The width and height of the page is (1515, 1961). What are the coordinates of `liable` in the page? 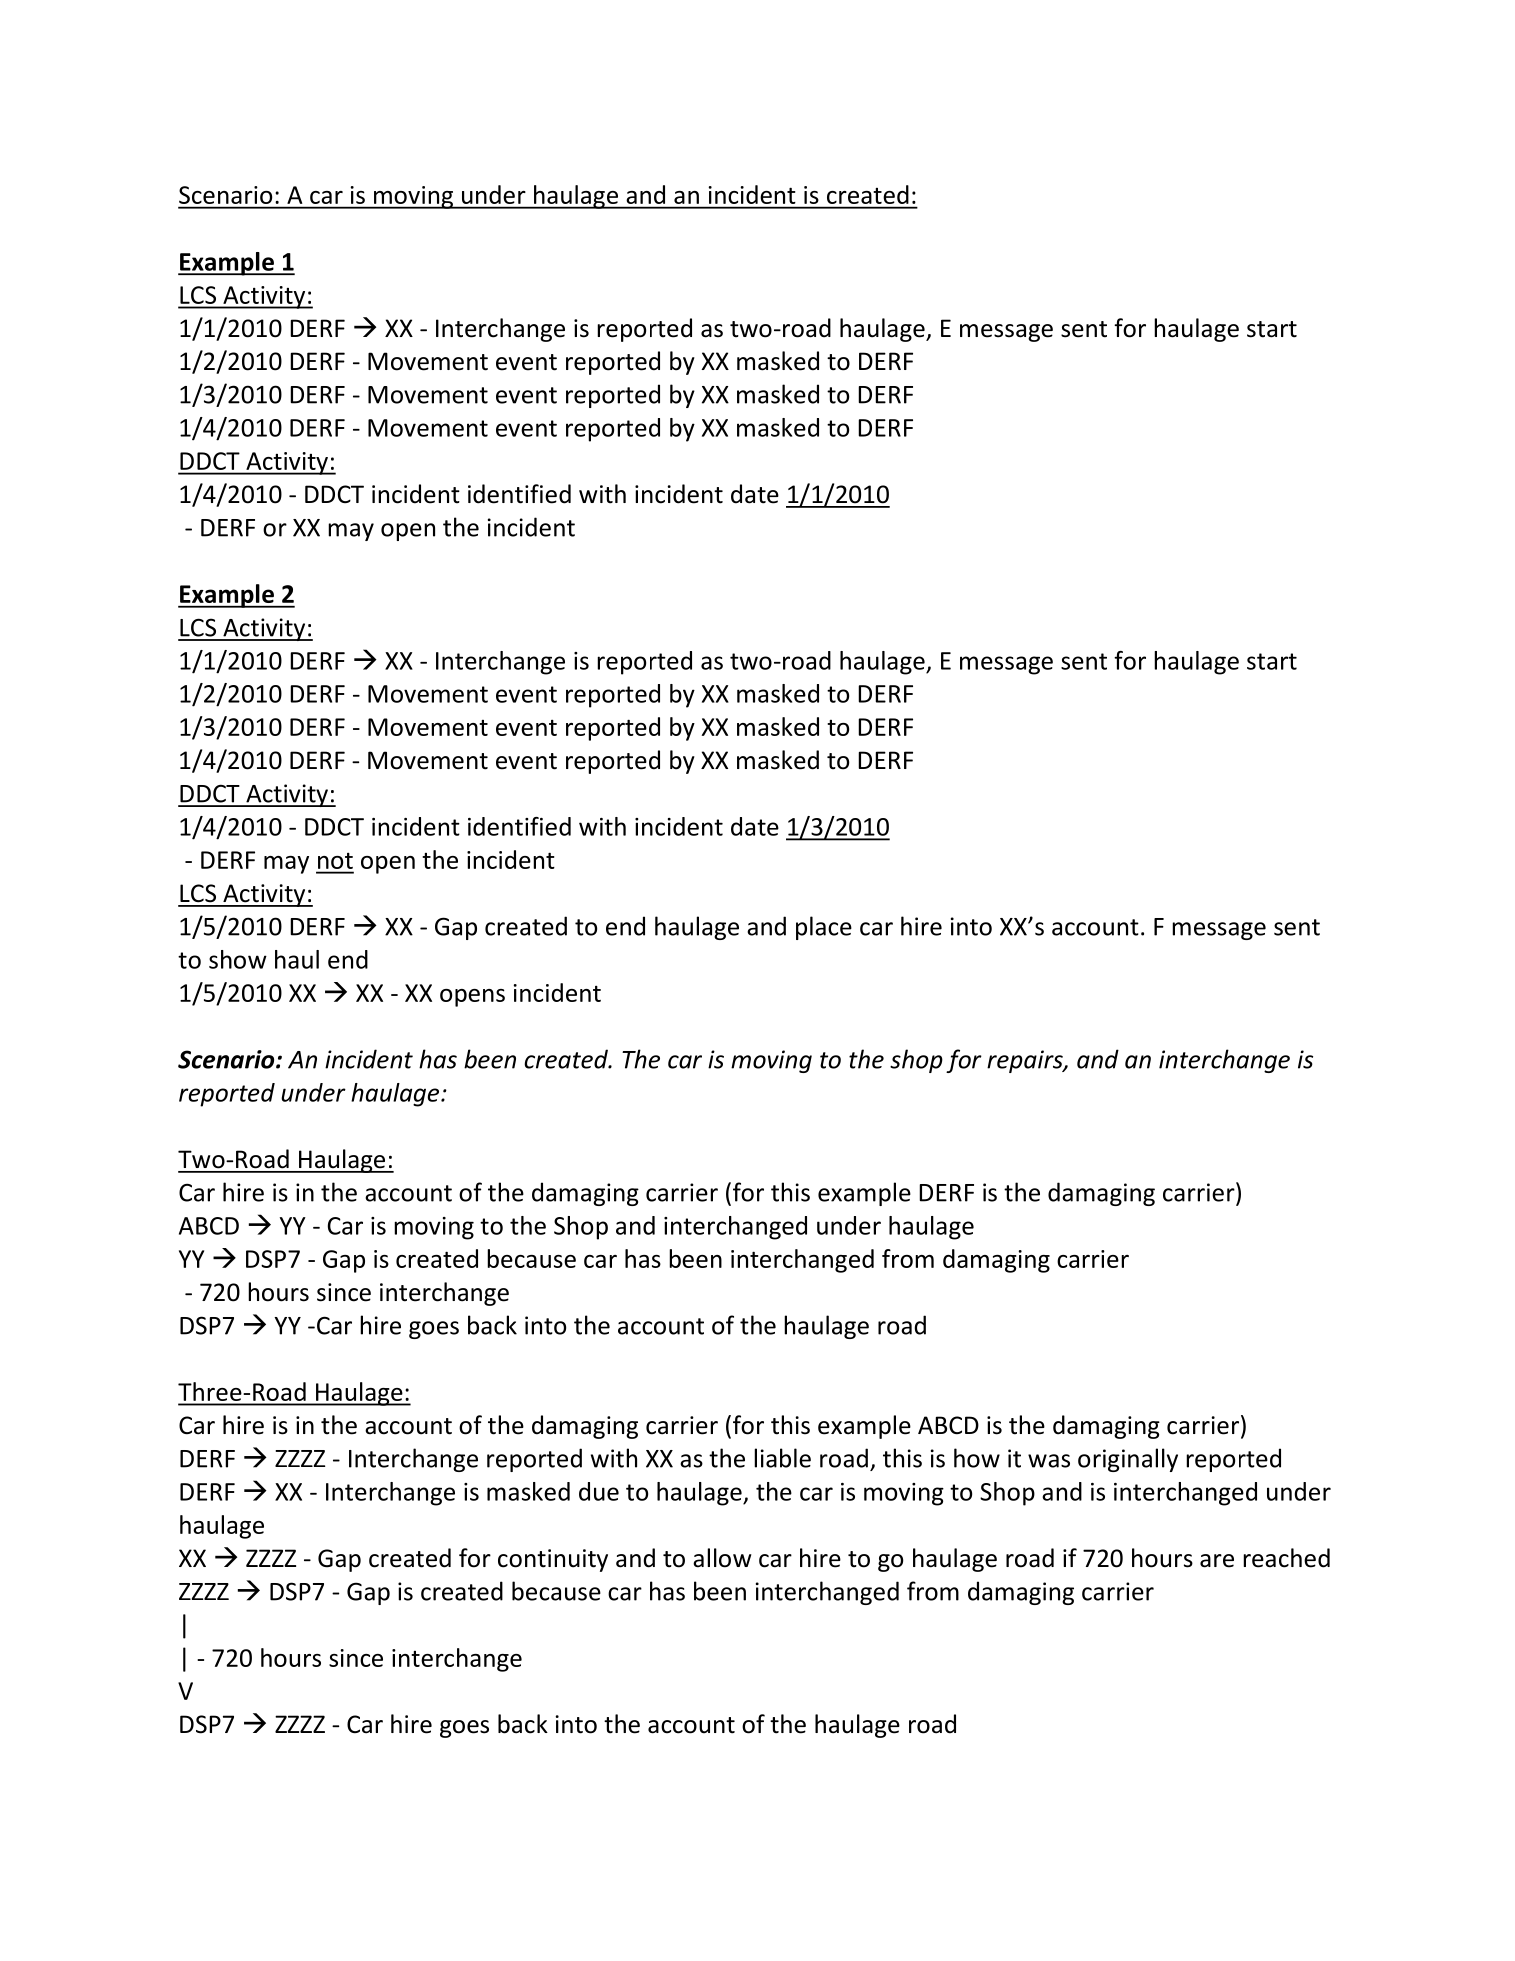 It's located at (782, 1458).
